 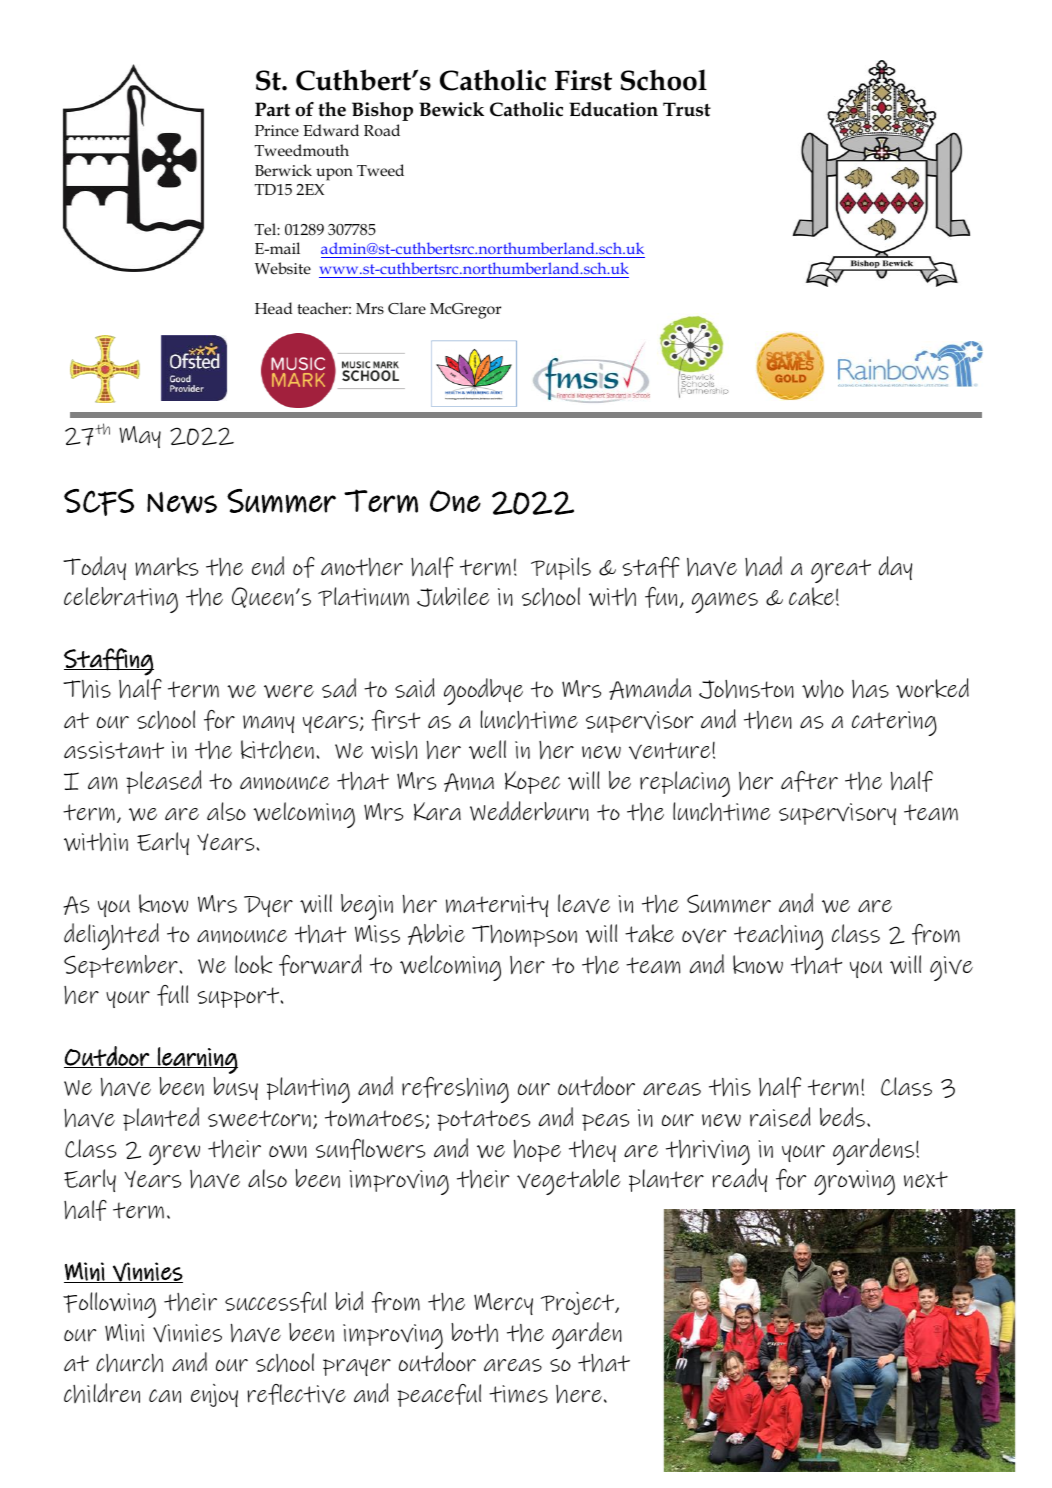 I want to click on look, so click(x=254, y=964).
